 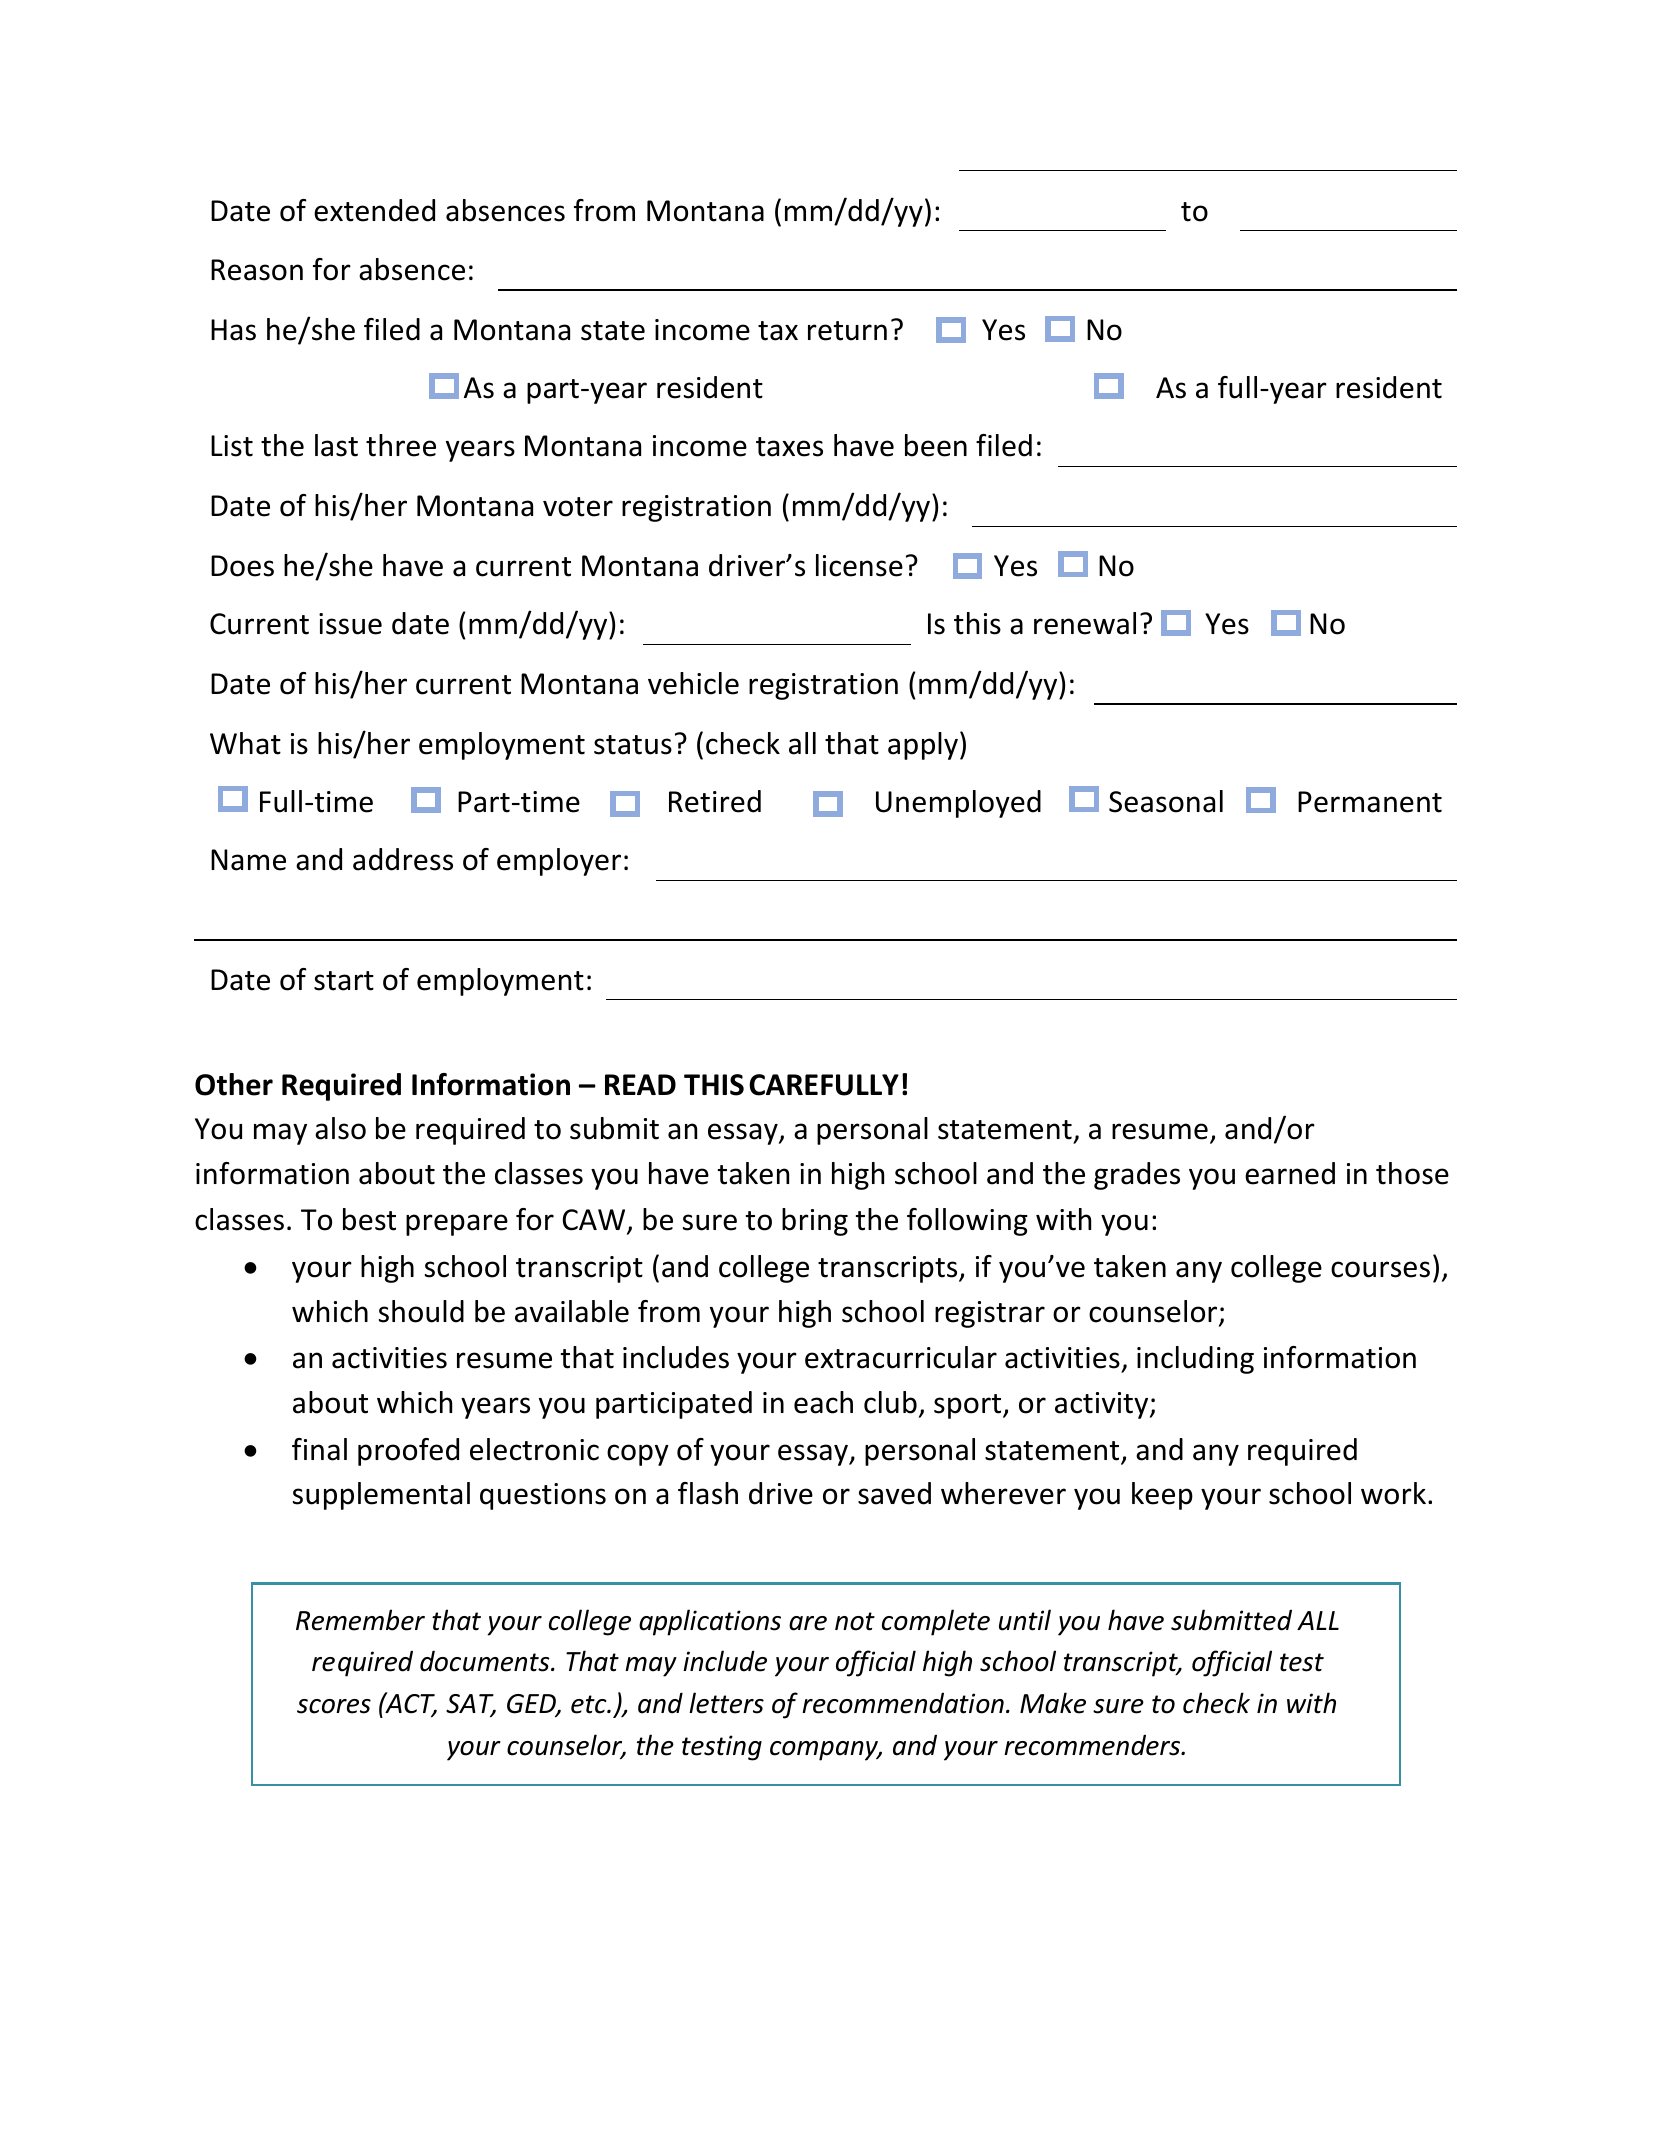 What do you see at coordinates (334, 1706) in the image?
I see `scores` at bounding box center [334, 1706].
